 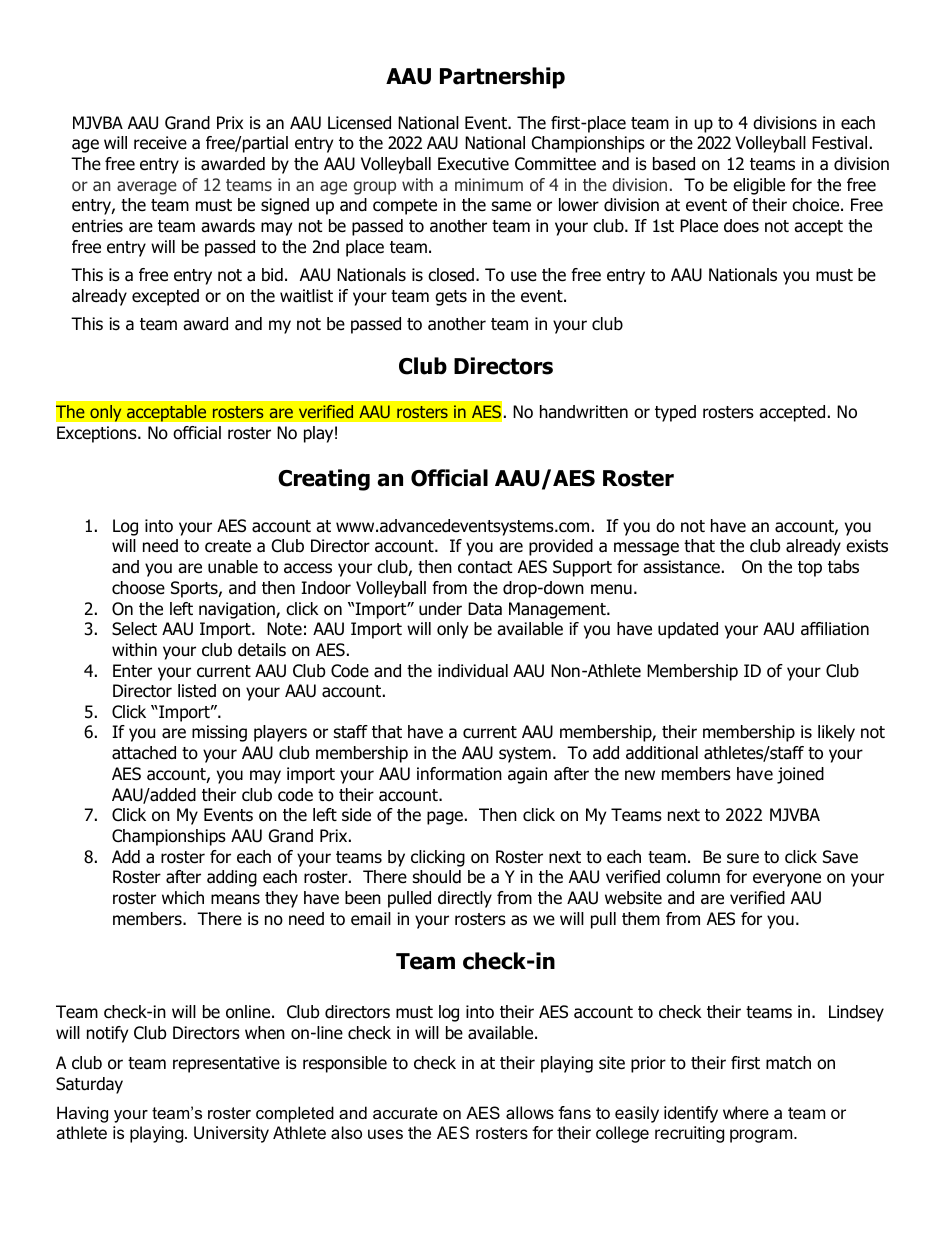 I want to click on typed, so click(x=675, y=413).
